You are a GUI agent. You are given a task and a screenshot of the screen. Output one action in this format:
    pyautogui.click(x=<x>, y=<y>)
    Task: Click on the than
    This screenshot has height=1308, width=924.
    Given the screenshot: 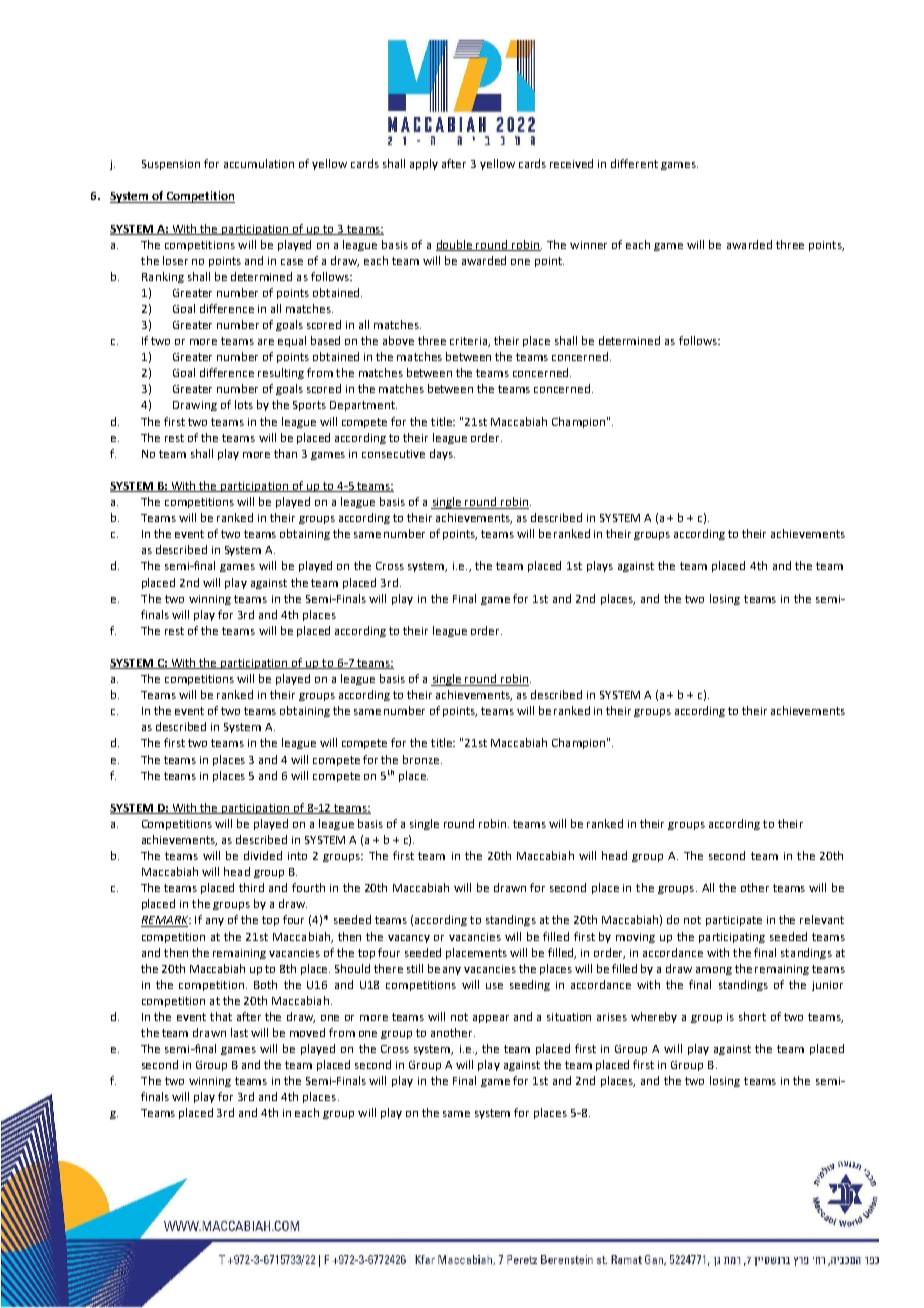 What is the action you would take?
    pyautogui.click(x=285, y=453)
